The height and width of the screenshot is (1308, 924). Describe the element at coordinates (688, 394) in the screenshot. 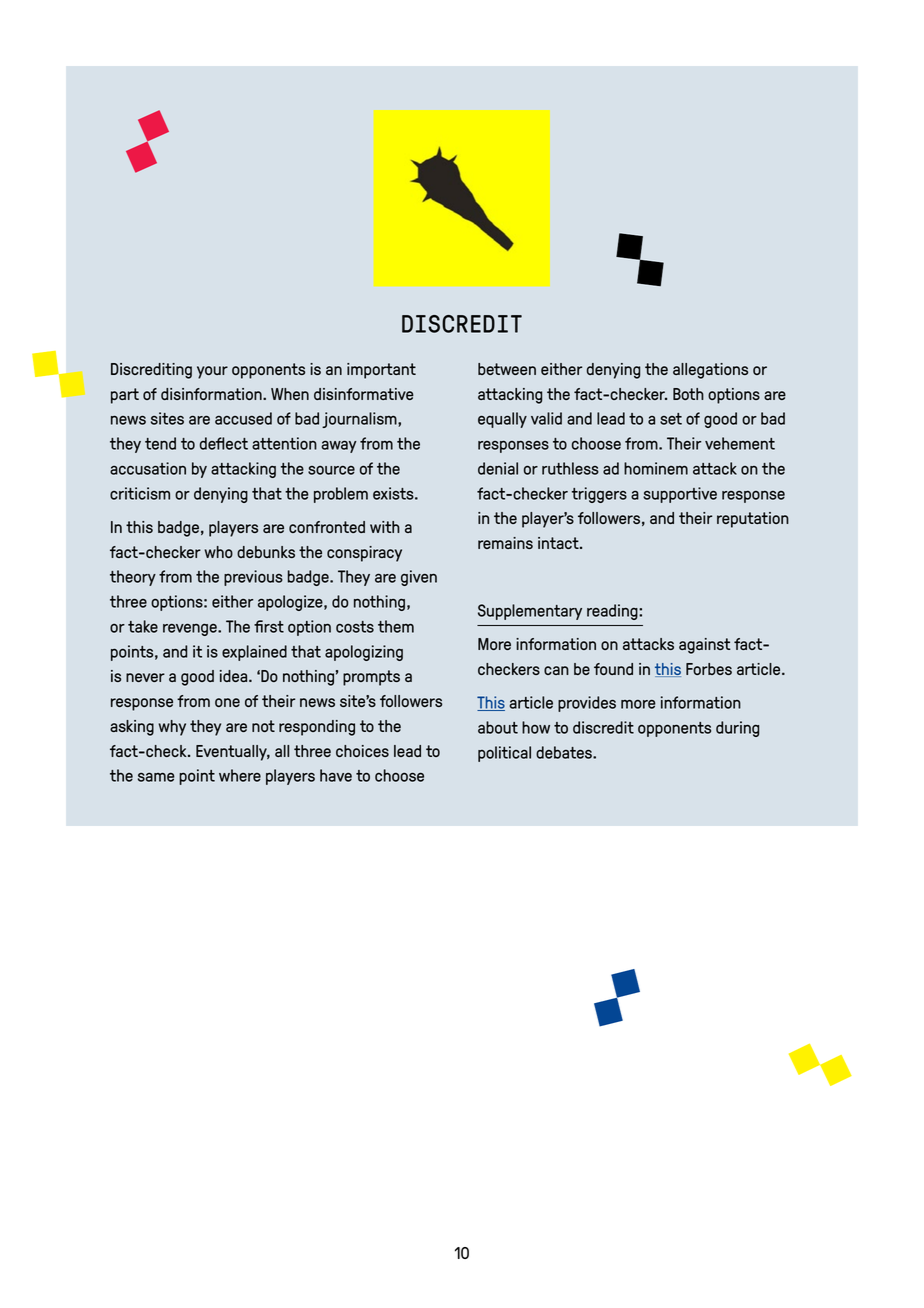

I see `Both` at that location.
